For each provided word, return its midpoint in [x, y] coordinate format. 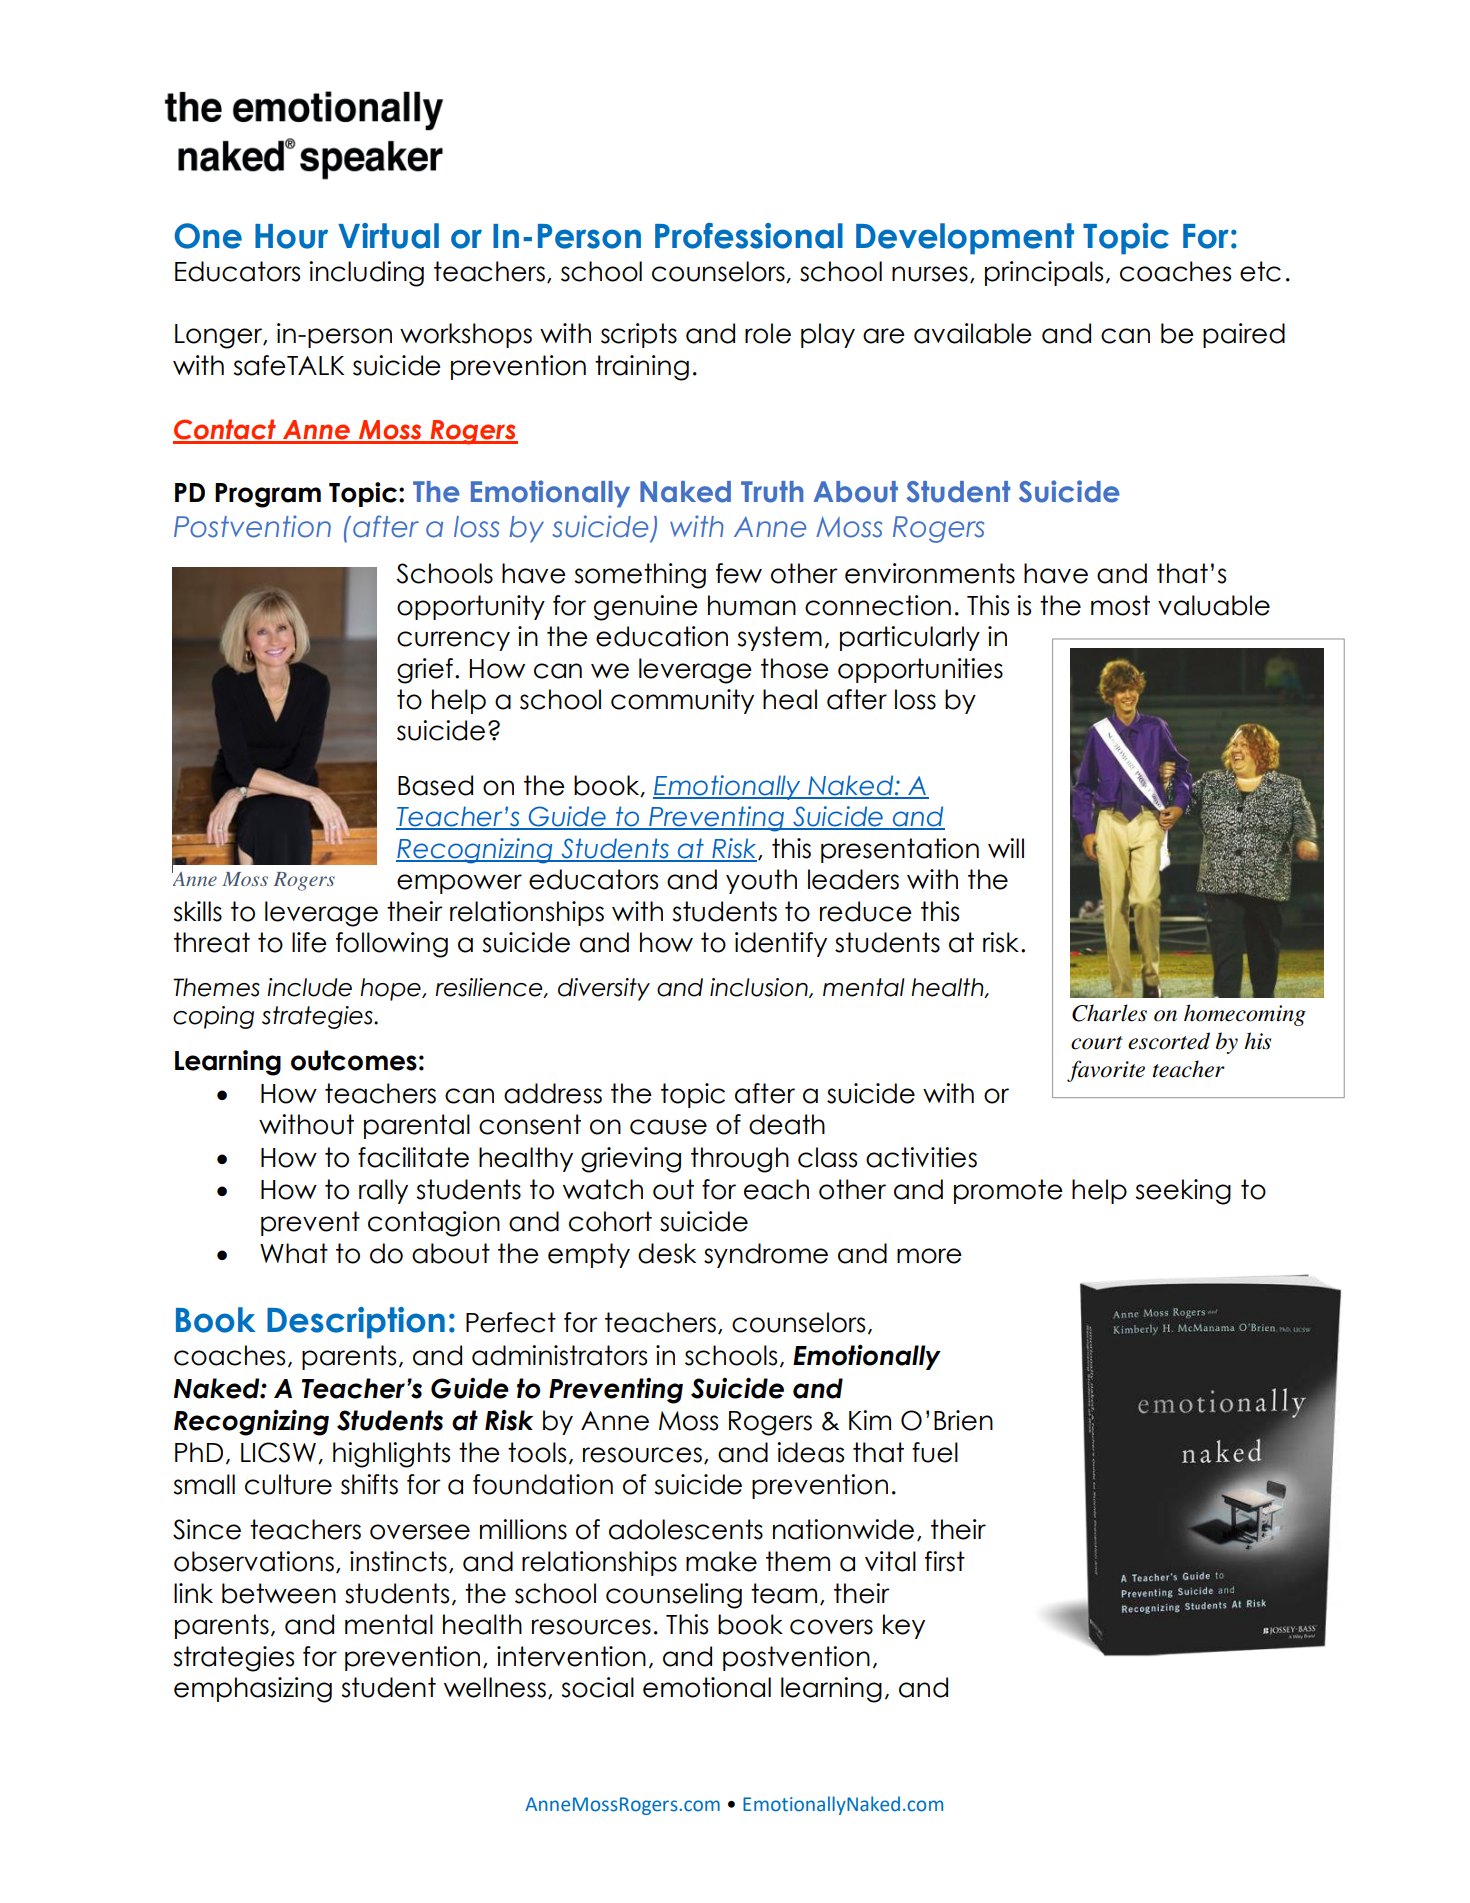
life [309, 942]
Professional [749, 236]
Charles [1109, 1013]
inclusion [760, 988]
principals [1044, 273]
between [279, 1593]
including [366, 274]
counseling [674, 1596]
